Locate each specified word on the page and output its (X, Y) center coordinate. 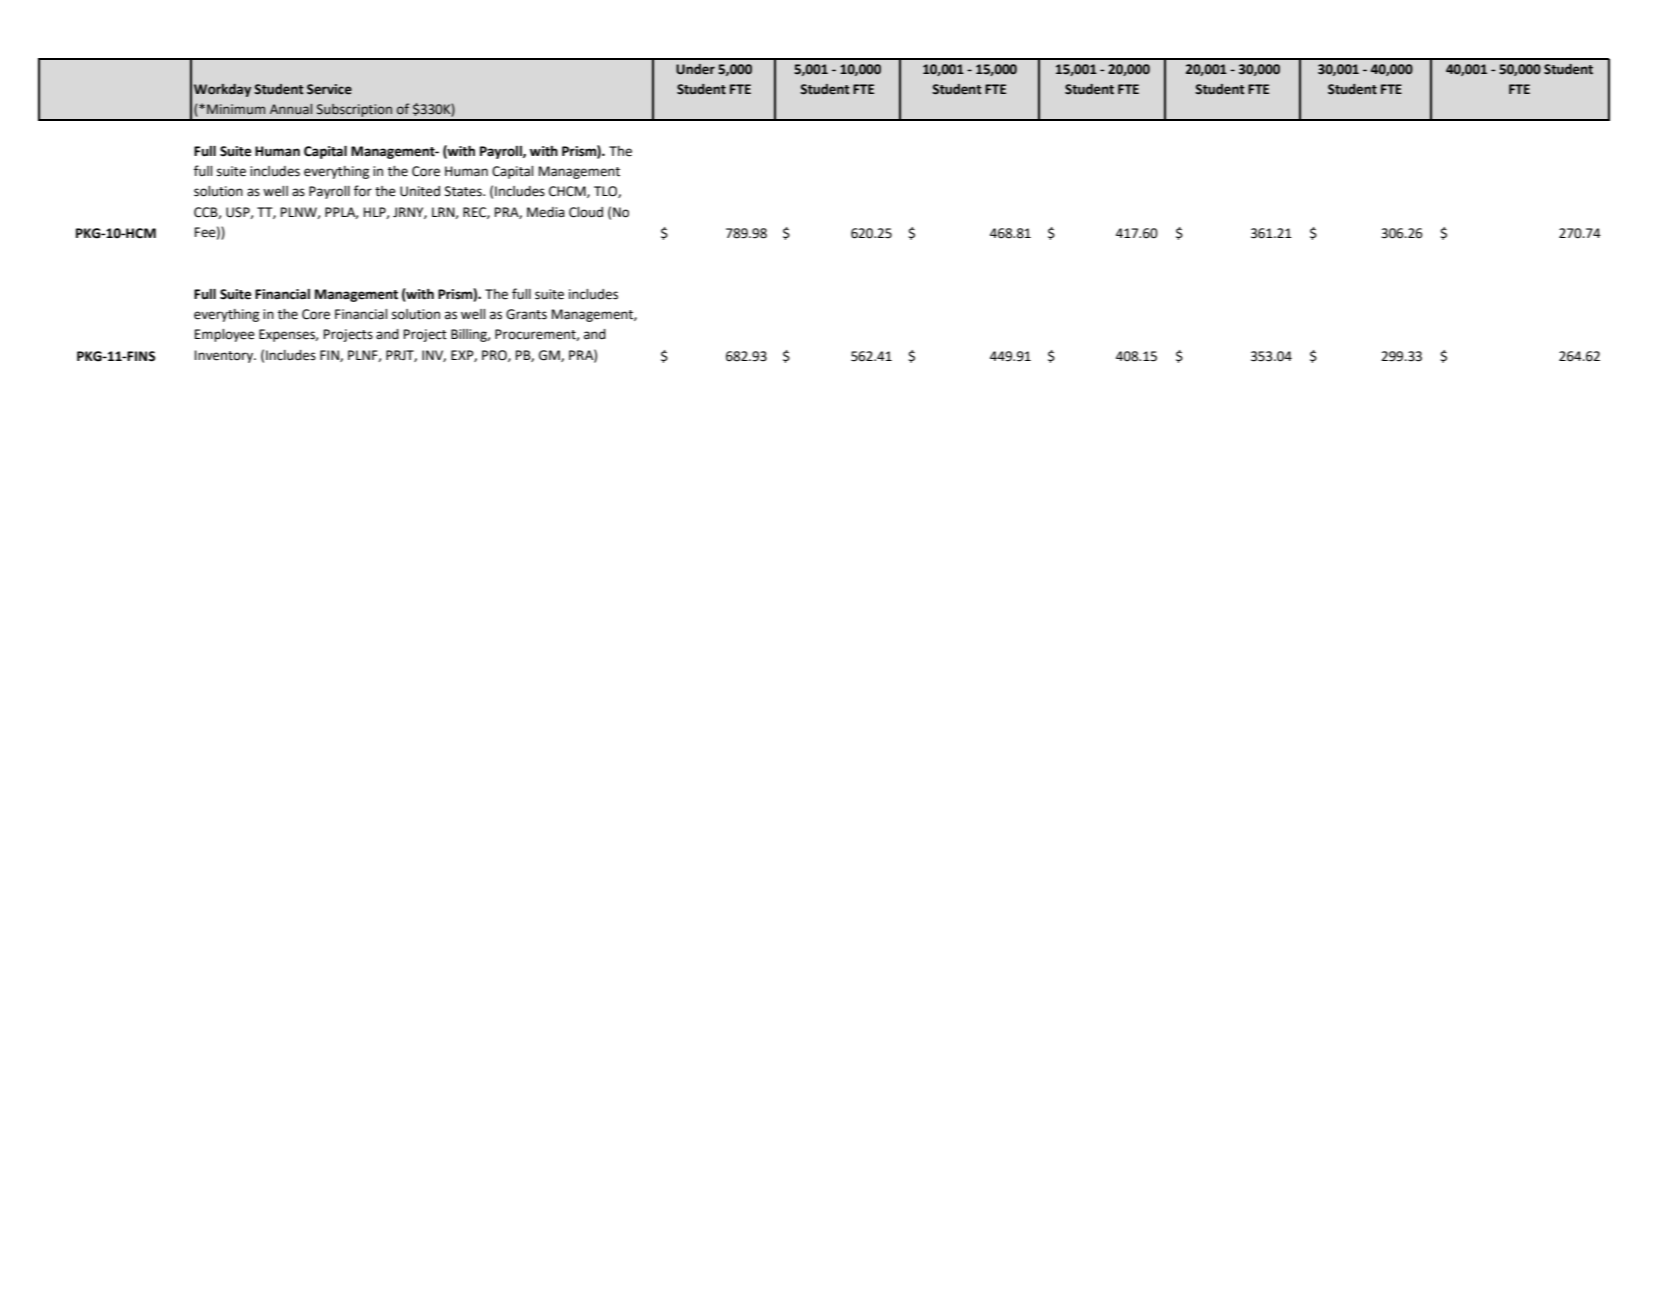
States (464, 191)
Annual (291, 109)
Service (329, 89)
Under (695, 69)
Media (546, 212)
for (363, 191)
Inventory (225, 356)
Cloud (586, 212)
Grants (526, 314)
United (420, 191)
